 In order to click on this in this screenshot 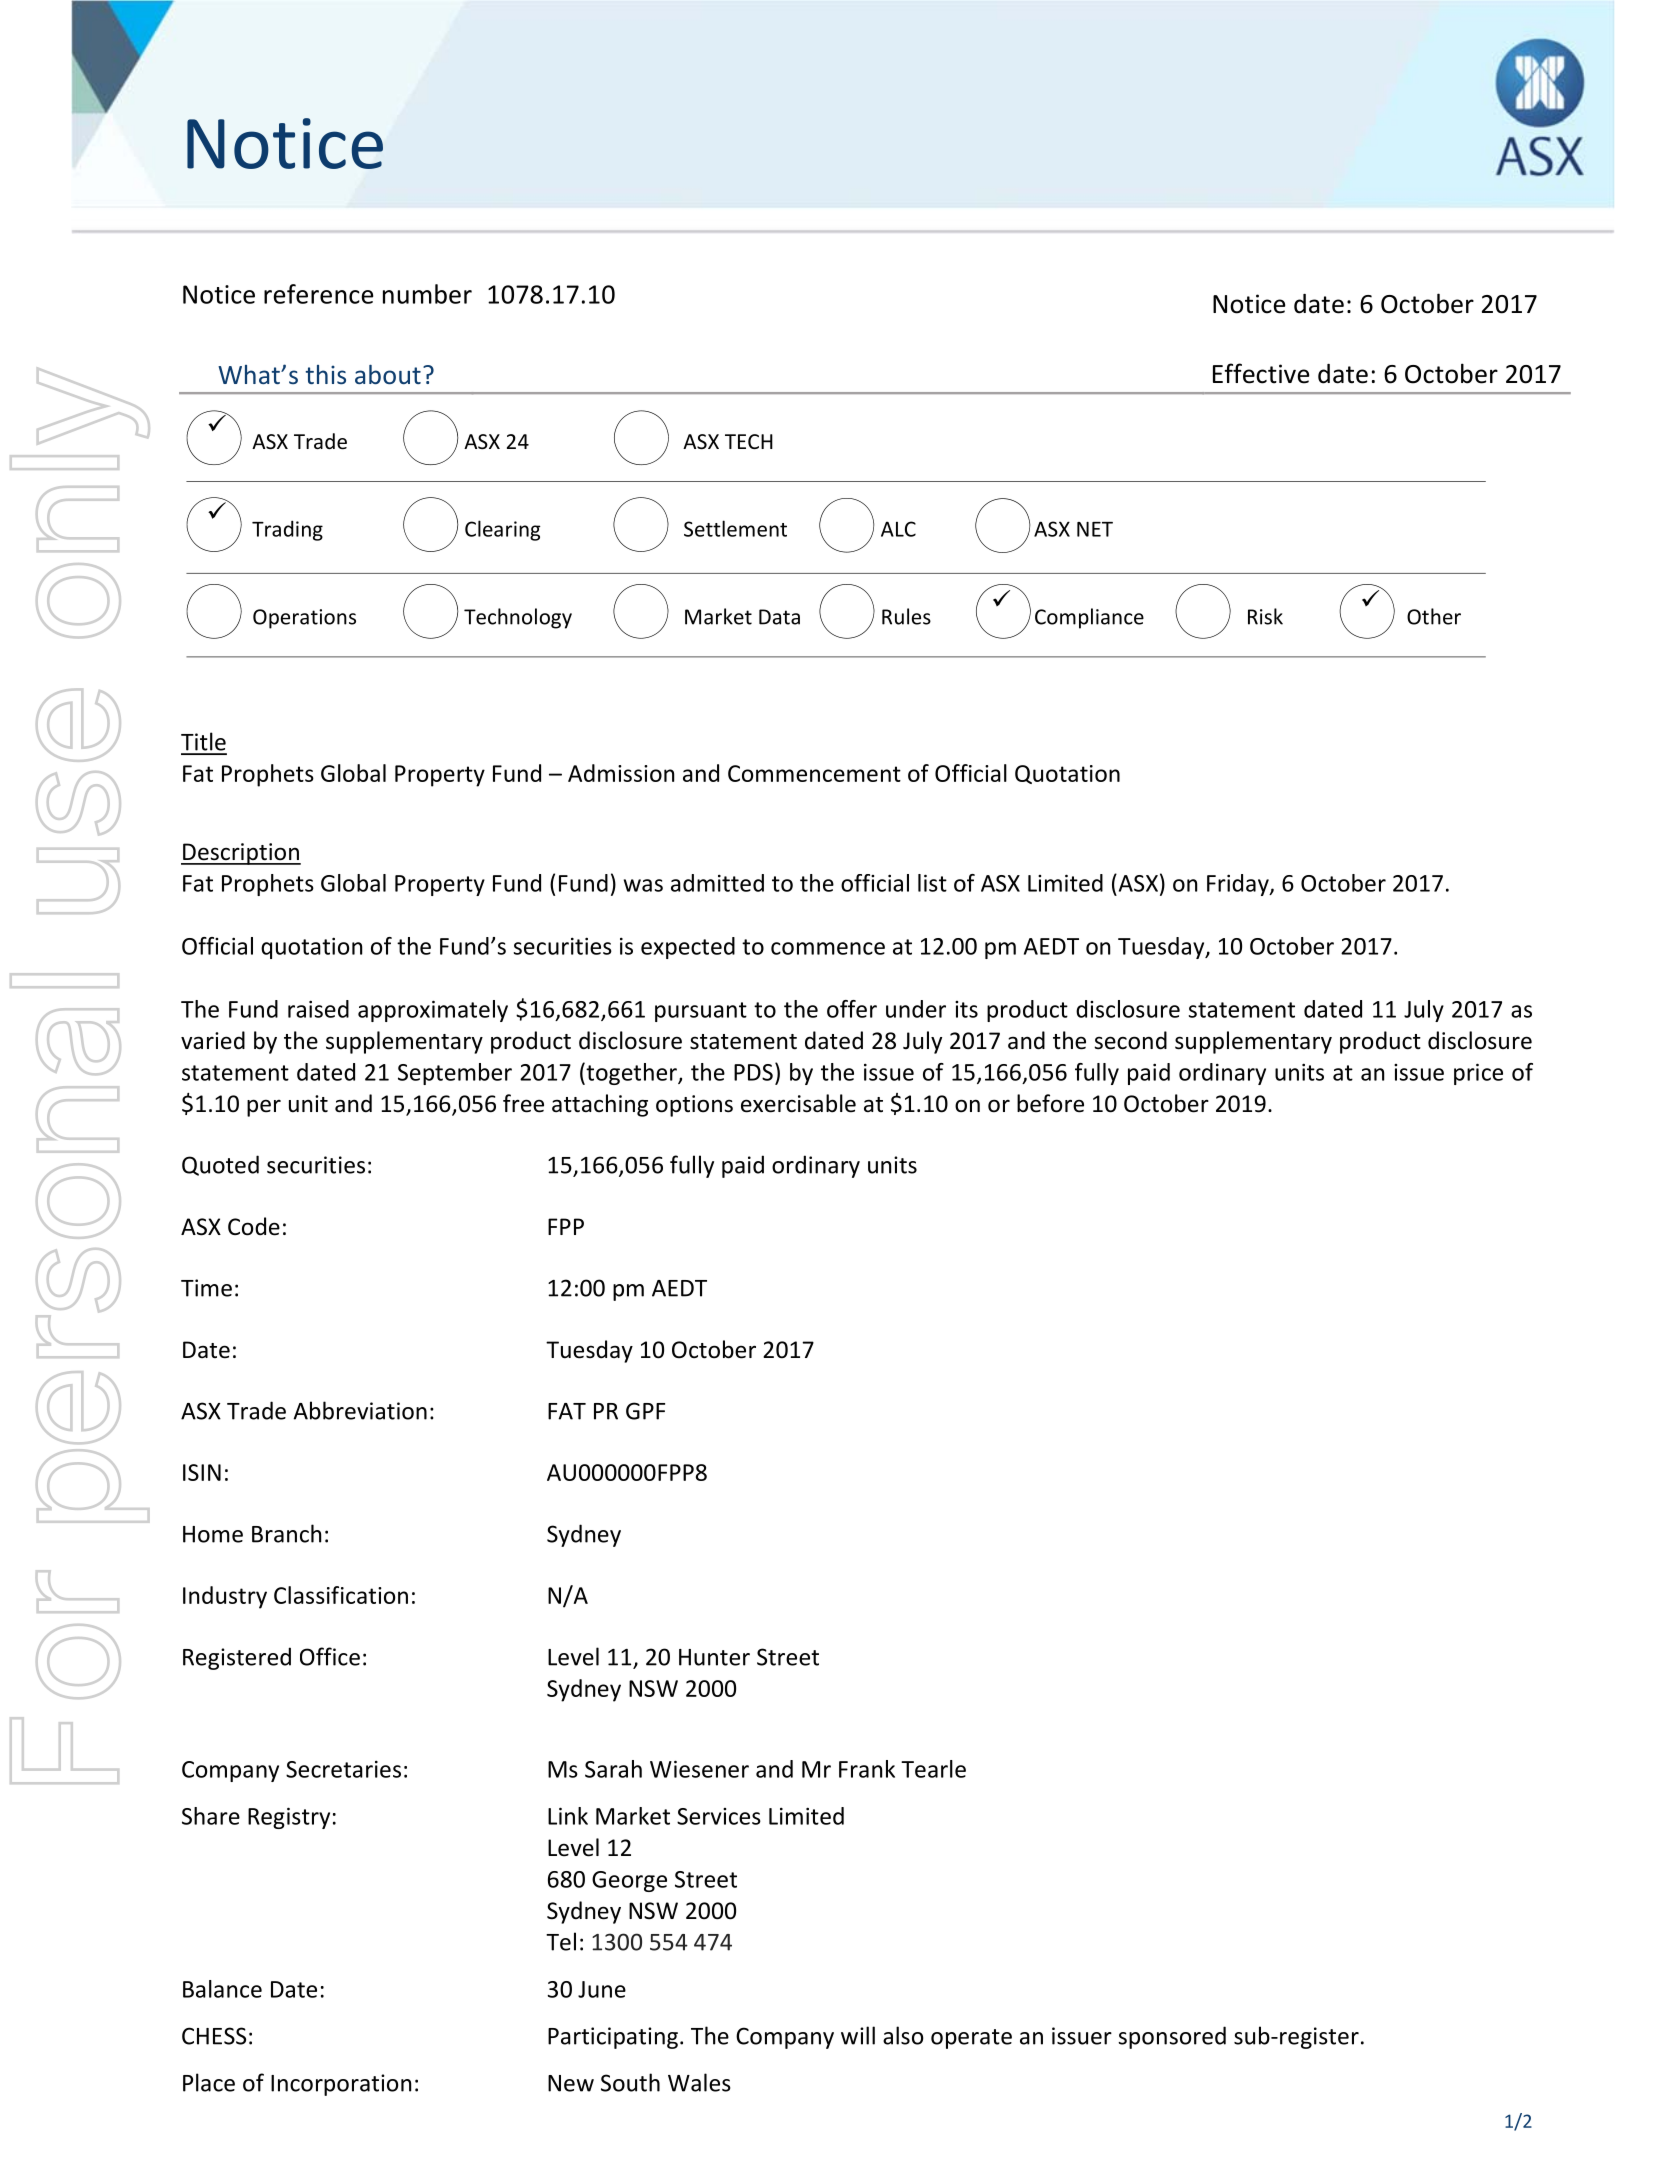, I will do `click(325, 374)`.
